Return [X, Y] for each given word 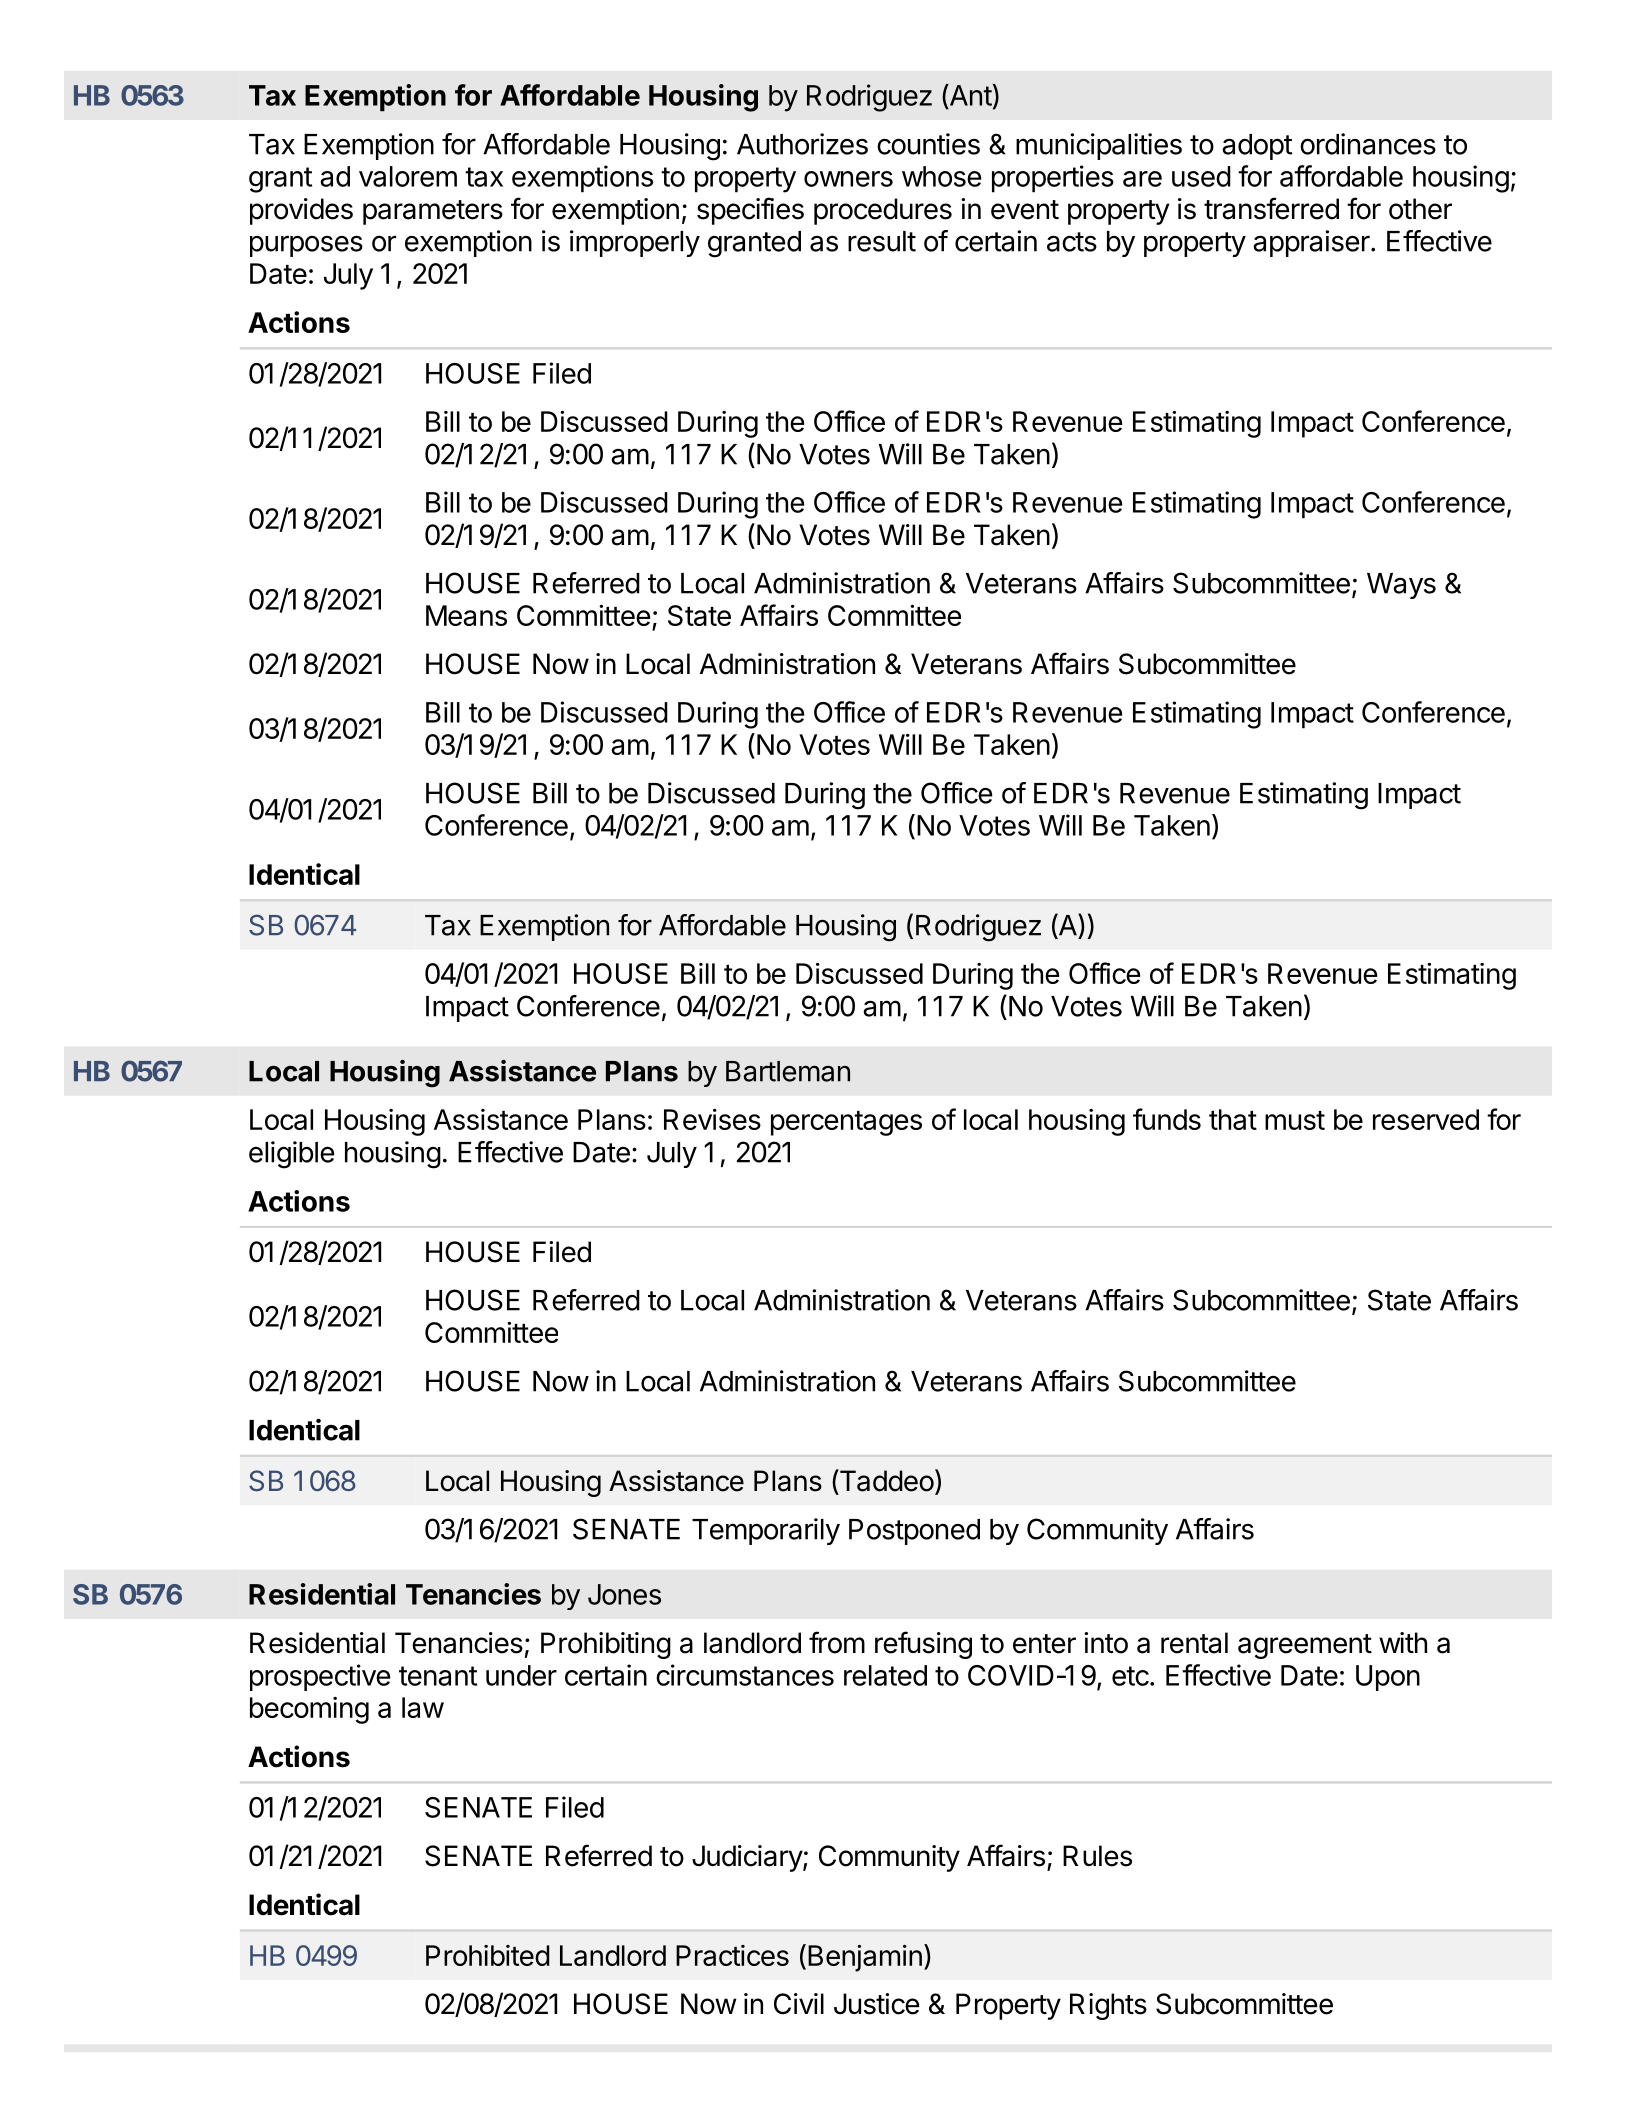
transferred [1271, 208]
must [1295, 1120]
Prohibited [488, 1955]
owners [848, 179]
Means [466, 615]
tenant [438, 1676]
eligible [292, 1155]
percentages [846, 1123]
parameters [433, 212]
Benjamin [865, 1958]
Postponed [914, 1532]
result [882, 241]
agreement [1305, 1646]
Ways [1401, 586]
